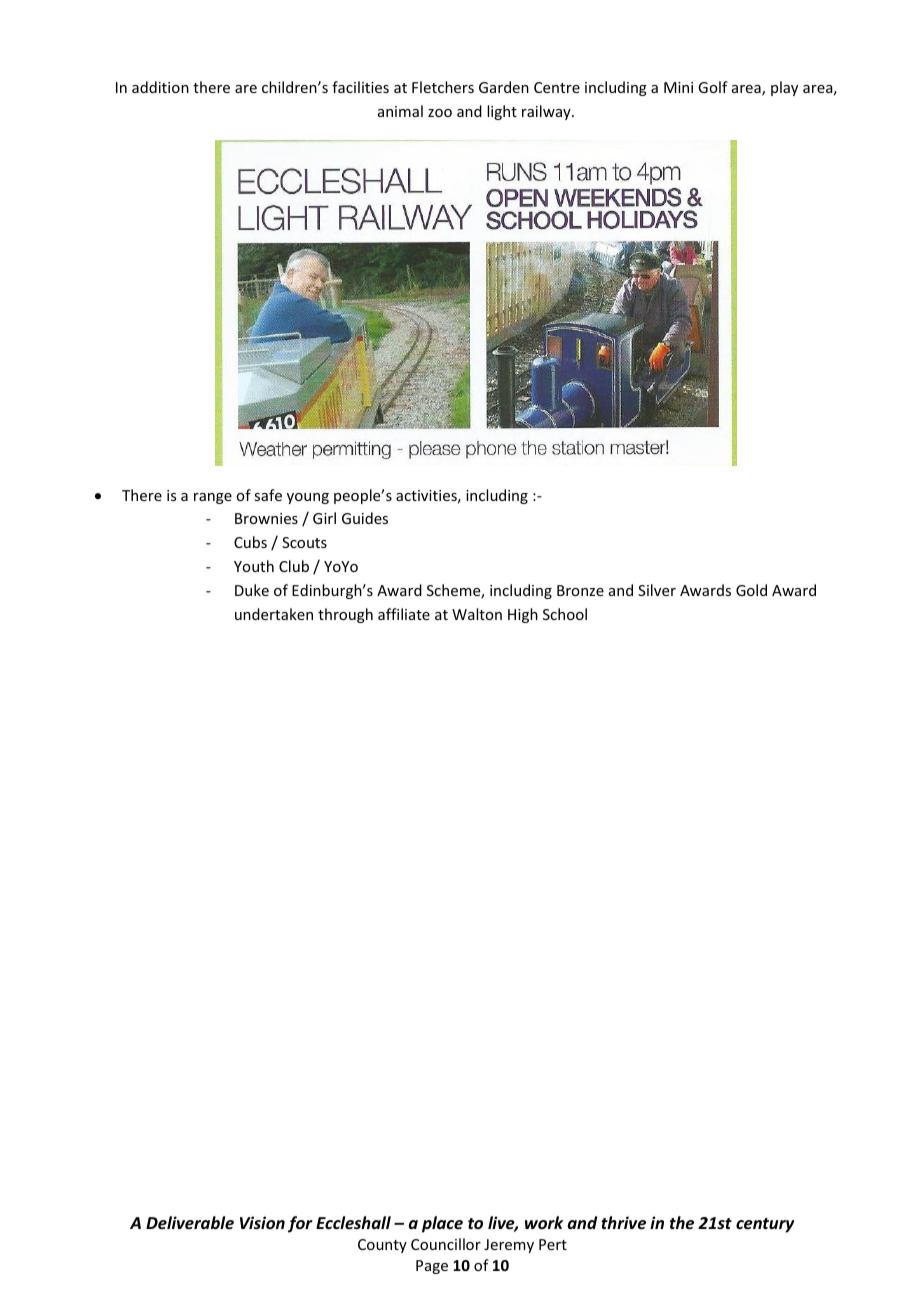 The width and height of the screenshot is (924, 1308). What do you see at coordinates (274, 614) in the screenshot?
I see `undertaken` at bounding box center [274, 614].
